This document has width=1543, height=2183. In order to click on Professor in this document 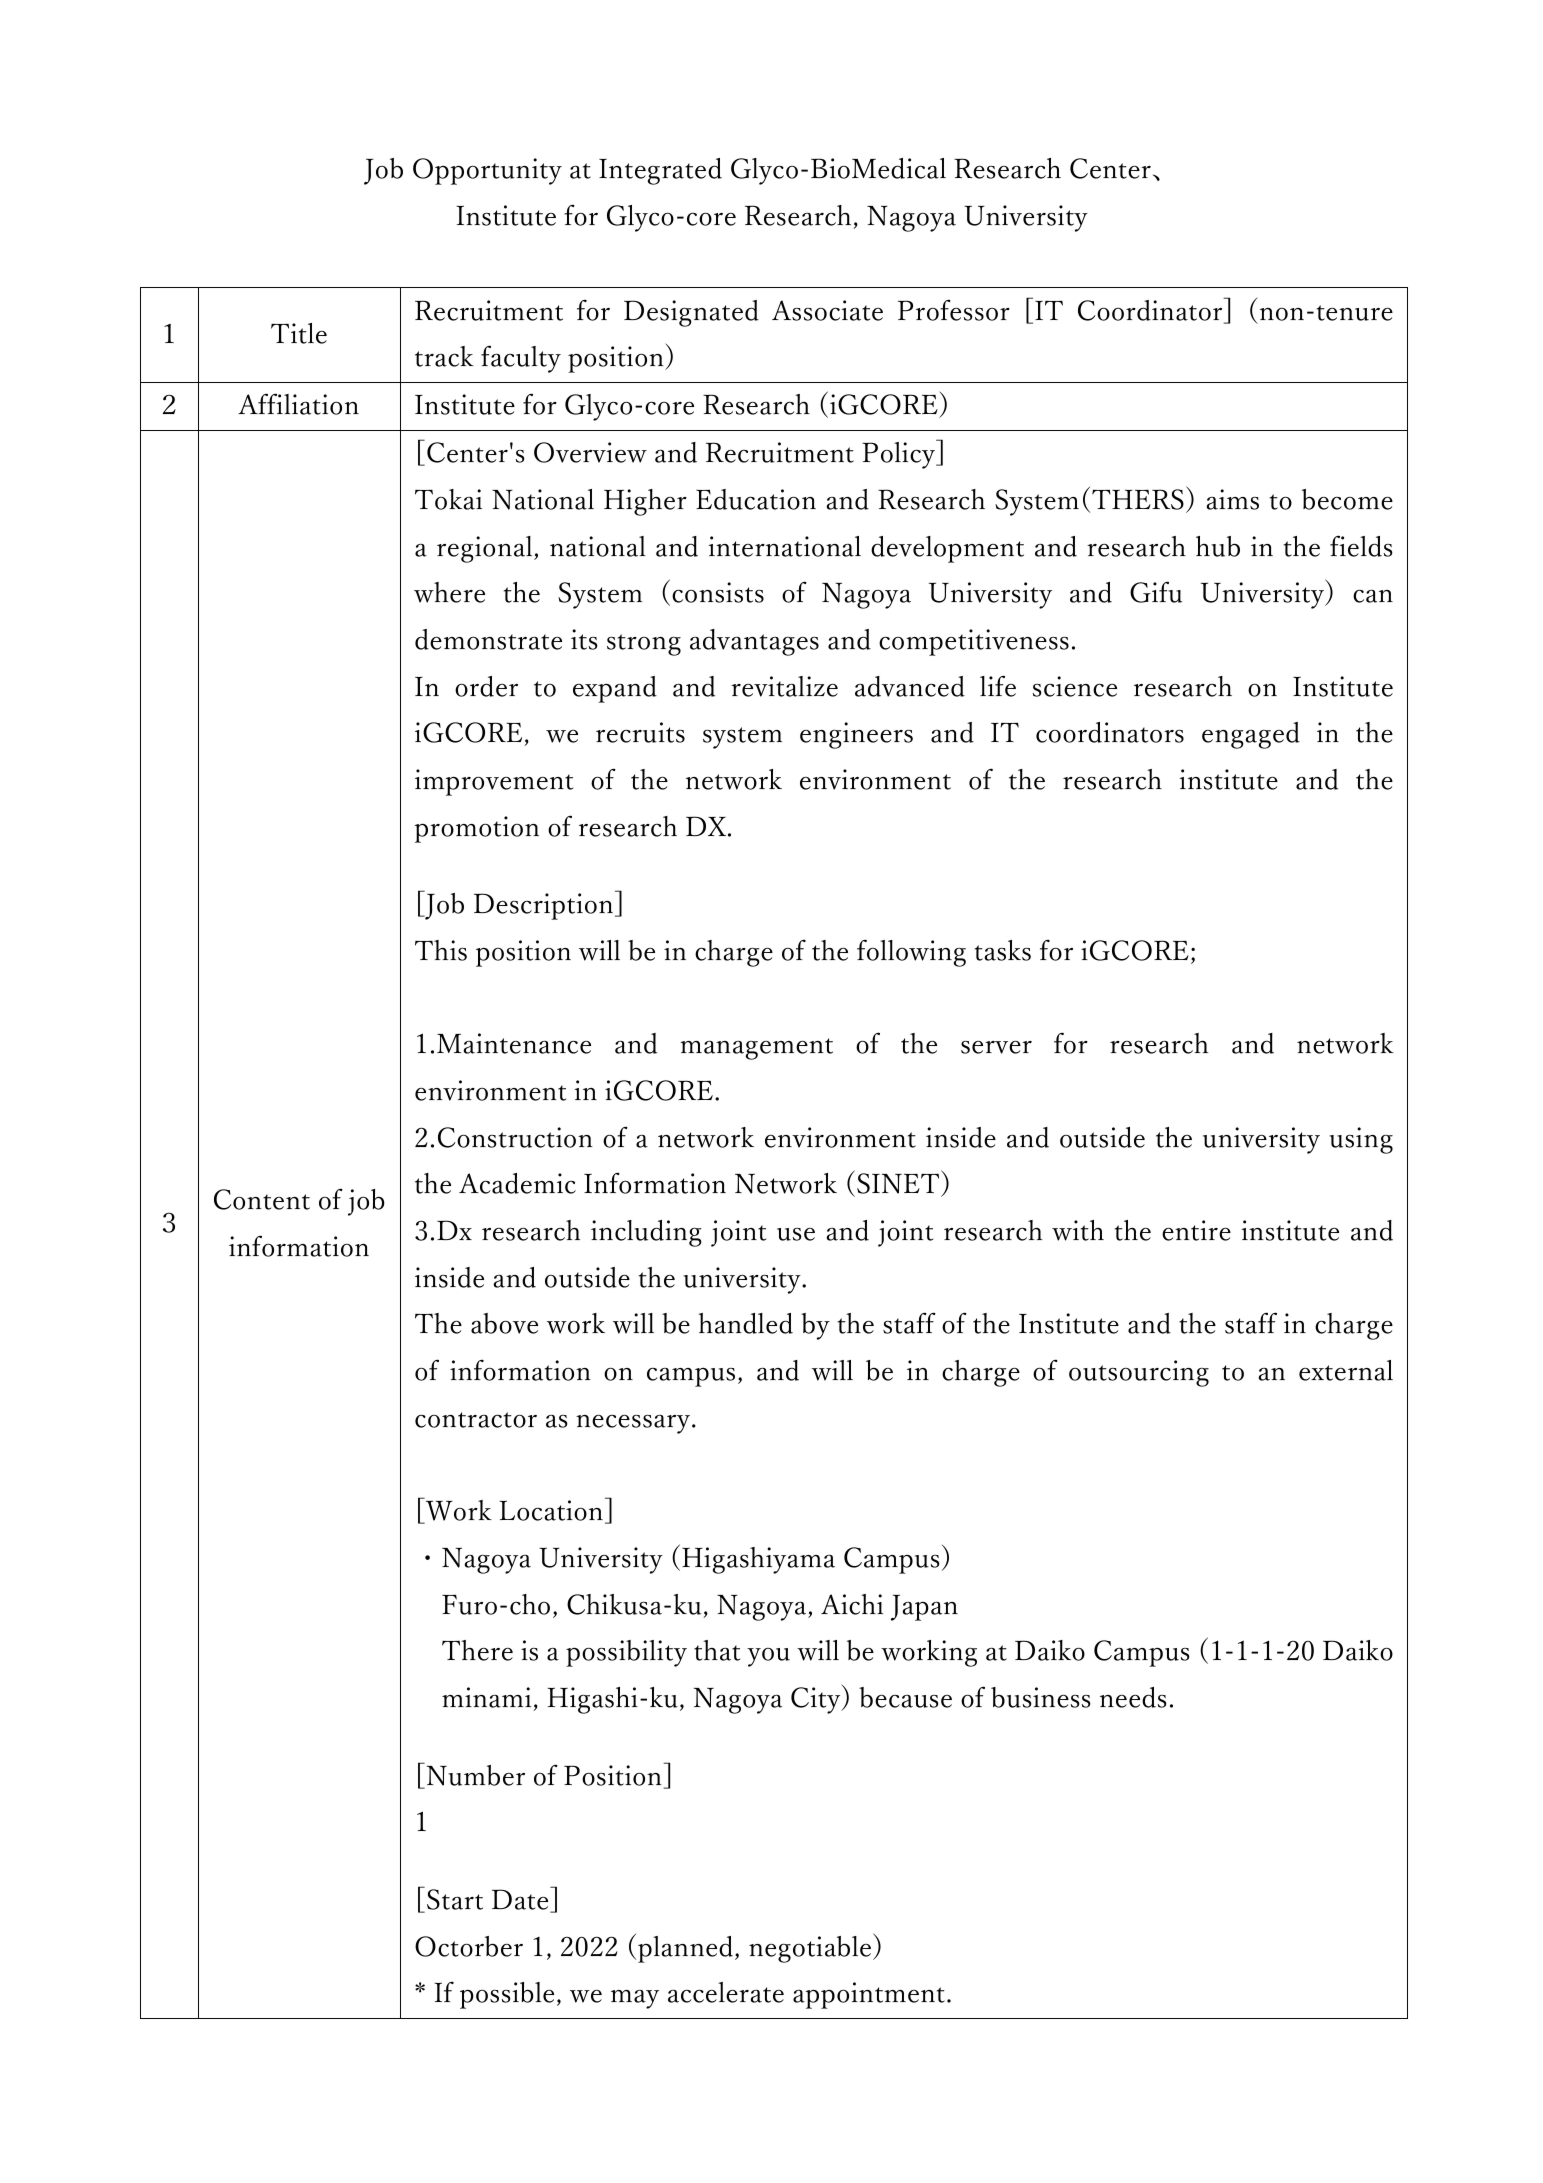, I will do `click(954, 310)`.
